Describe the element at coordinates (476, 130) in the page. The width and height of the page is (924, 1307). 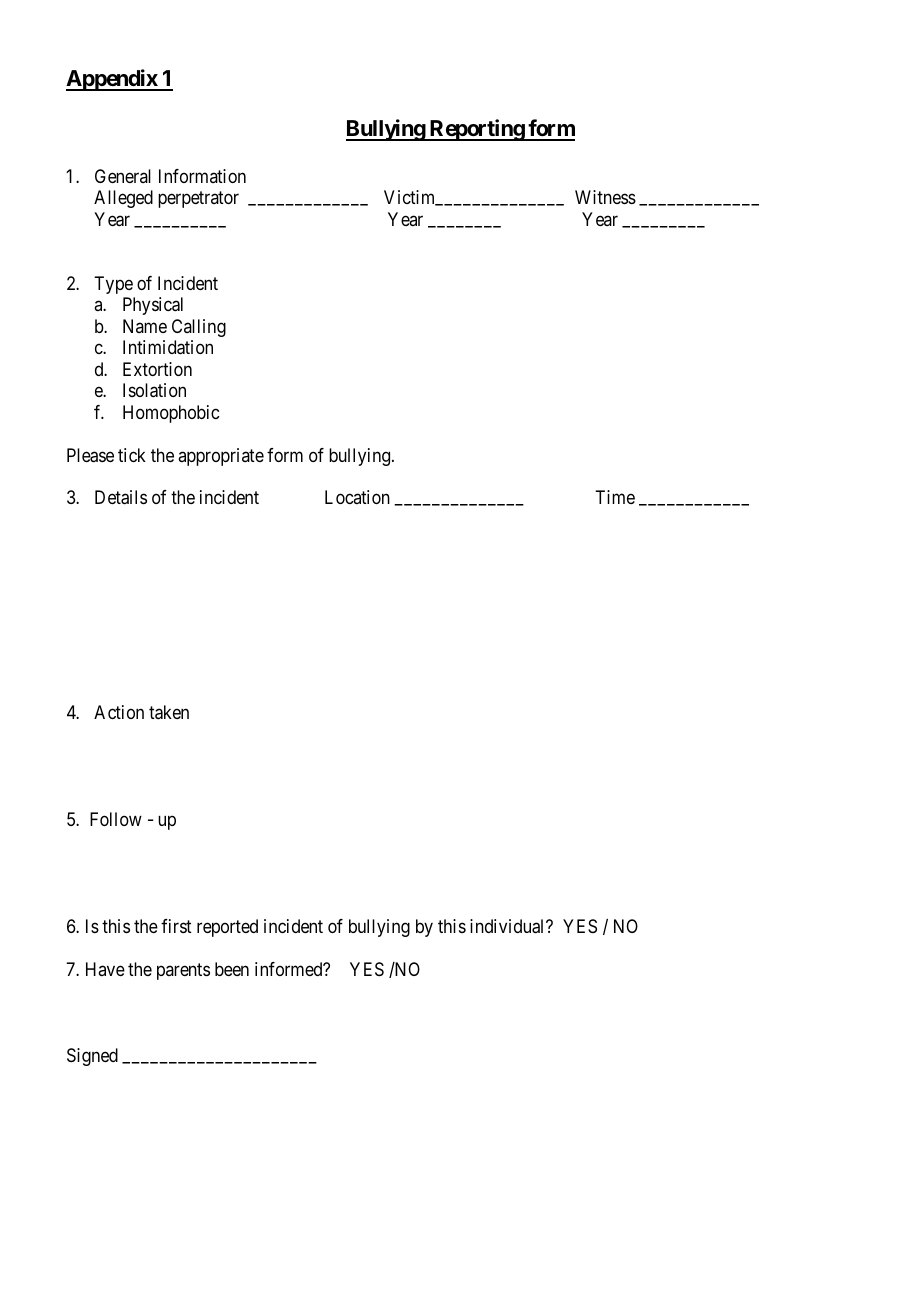
I see `Reporting` at that location.
